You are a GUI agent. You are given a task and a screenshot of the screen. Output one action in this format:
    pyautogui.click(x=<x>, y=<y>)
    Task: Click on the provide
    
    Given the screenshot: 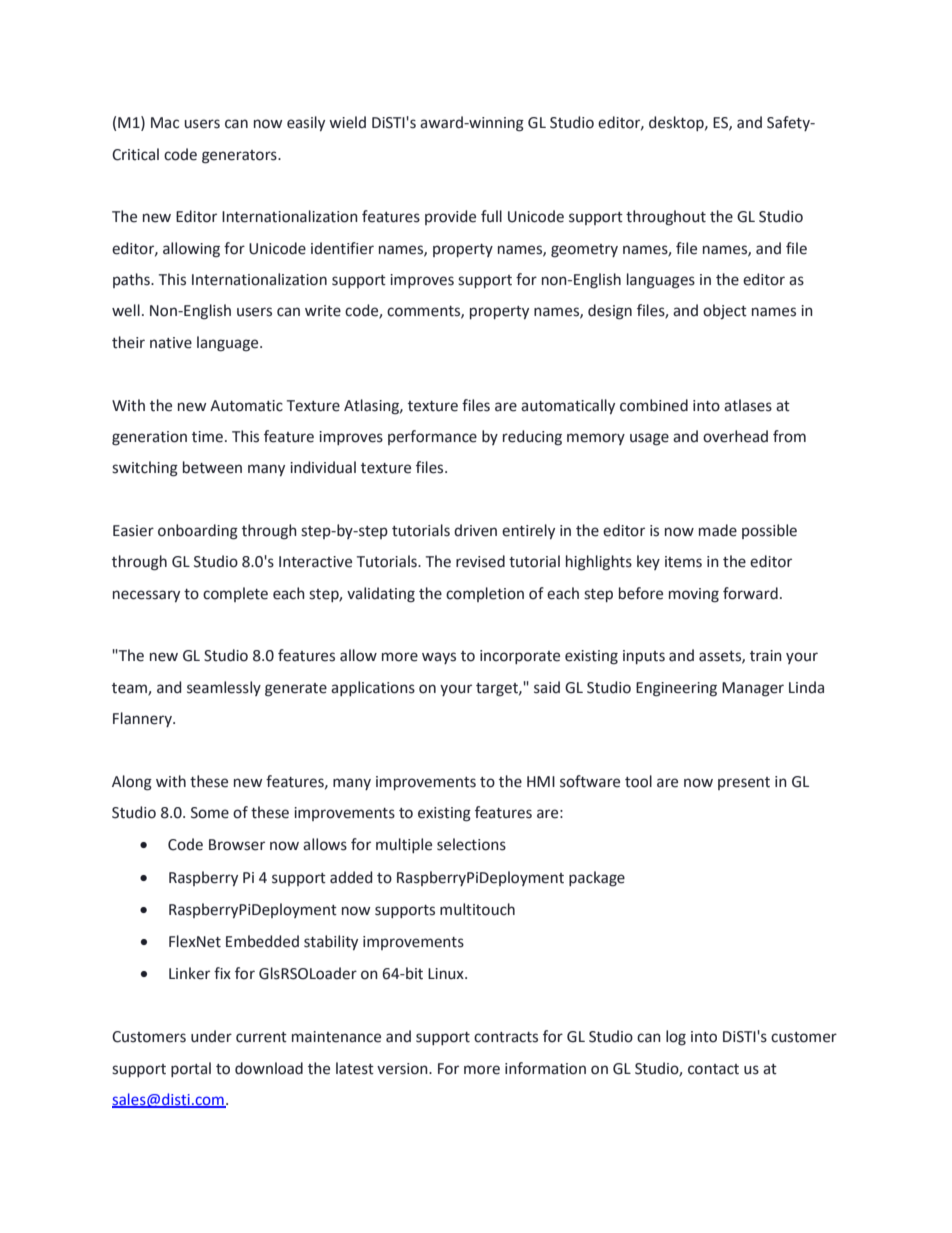 What is the action you would take?
    pyautogui.click(x=450, y=217)
